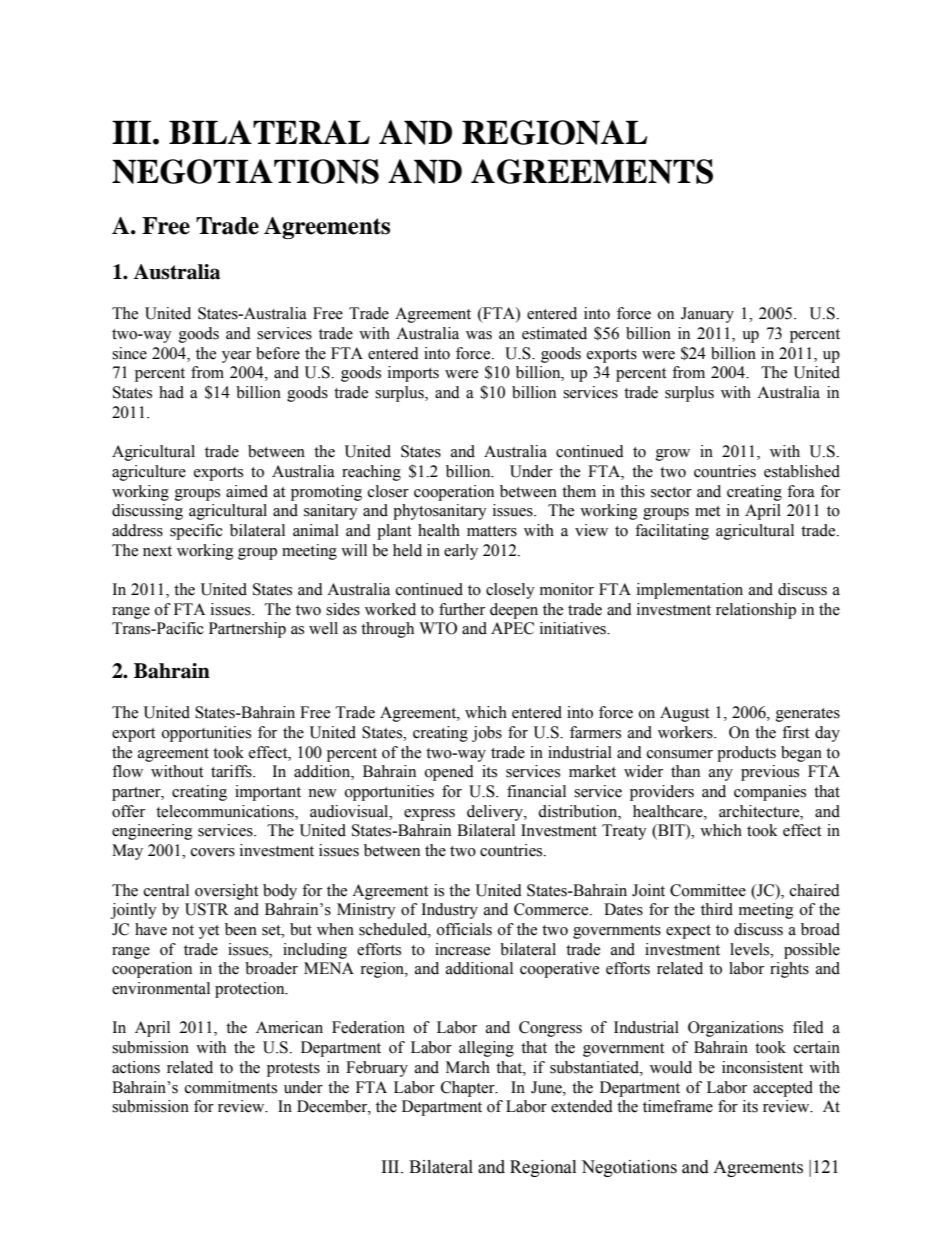  What do you see at coordinates (236, 357) in the document?
I see `year` at bounding box center [236, 357].
